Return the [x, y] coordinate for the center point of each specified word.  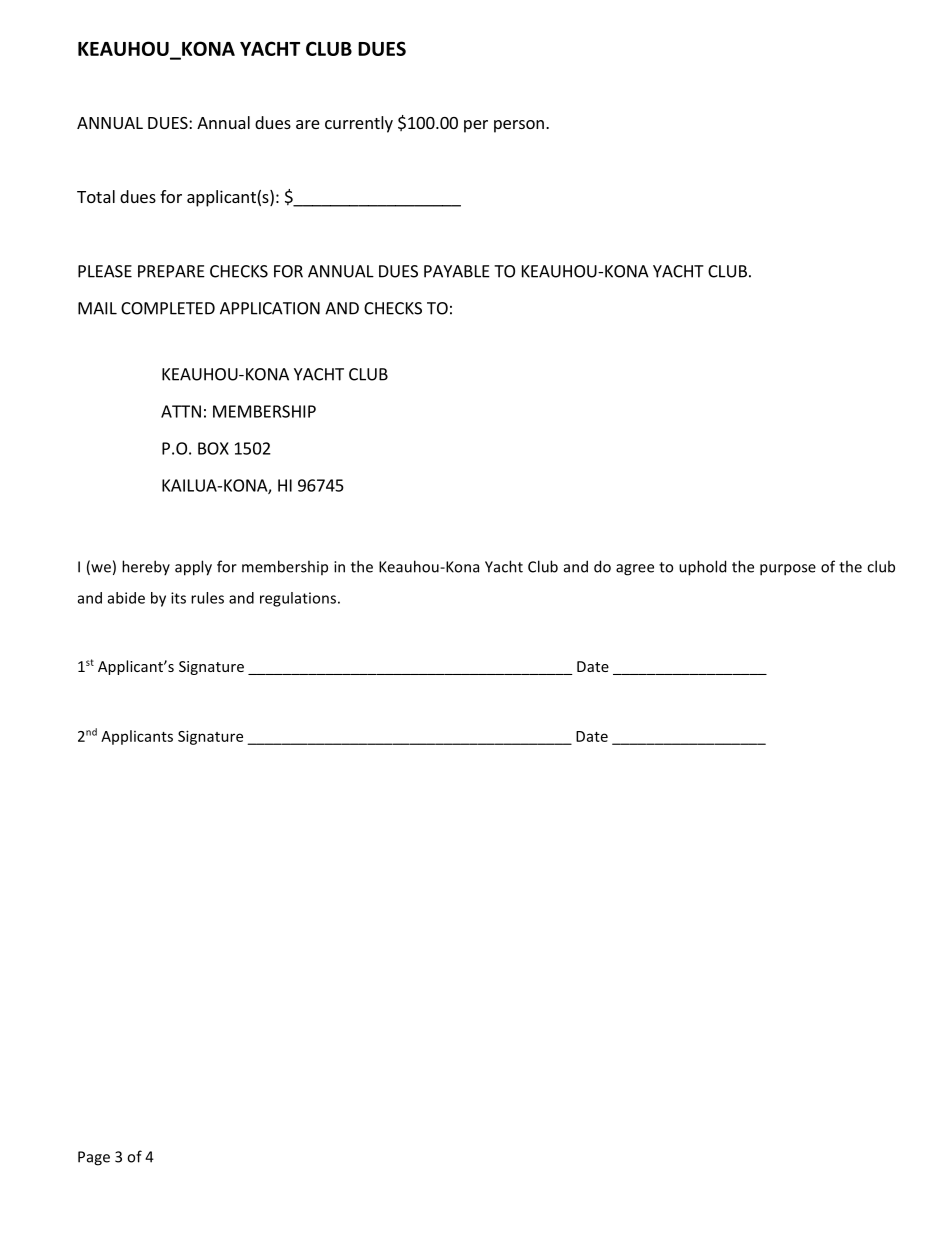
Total [96, 196]
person [519, 126]
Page [94, 1158]
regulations [298, 599]
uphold [702, 568]
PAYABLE [457, 271]
